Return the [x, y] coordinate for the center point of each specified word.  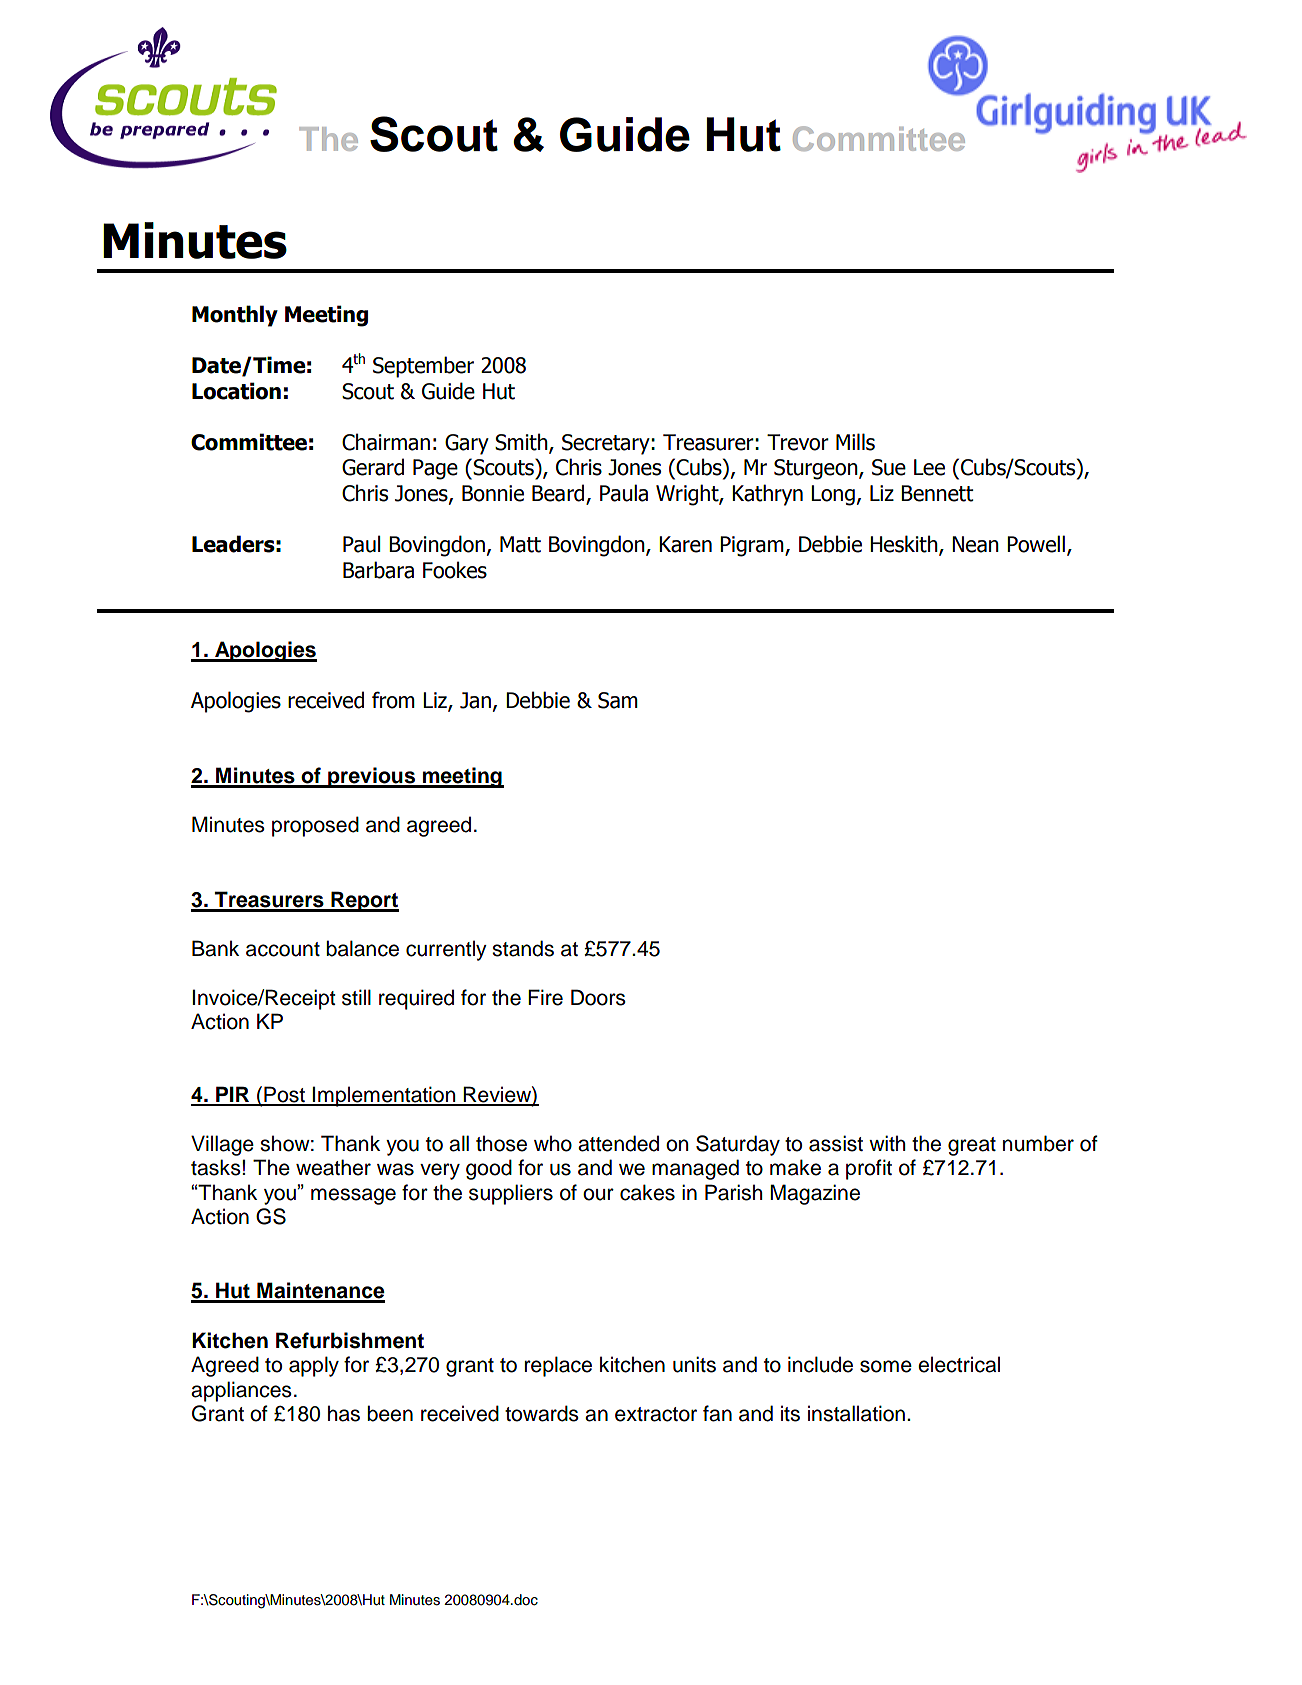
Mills [855, 442]
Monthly [235, 316]
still [356, 997]
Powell [1036, 544]
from [393, 700]
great [972, 1146]
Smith [522, 443]
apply [314, 1366]
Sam [618, 700]
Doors [598, 997]
